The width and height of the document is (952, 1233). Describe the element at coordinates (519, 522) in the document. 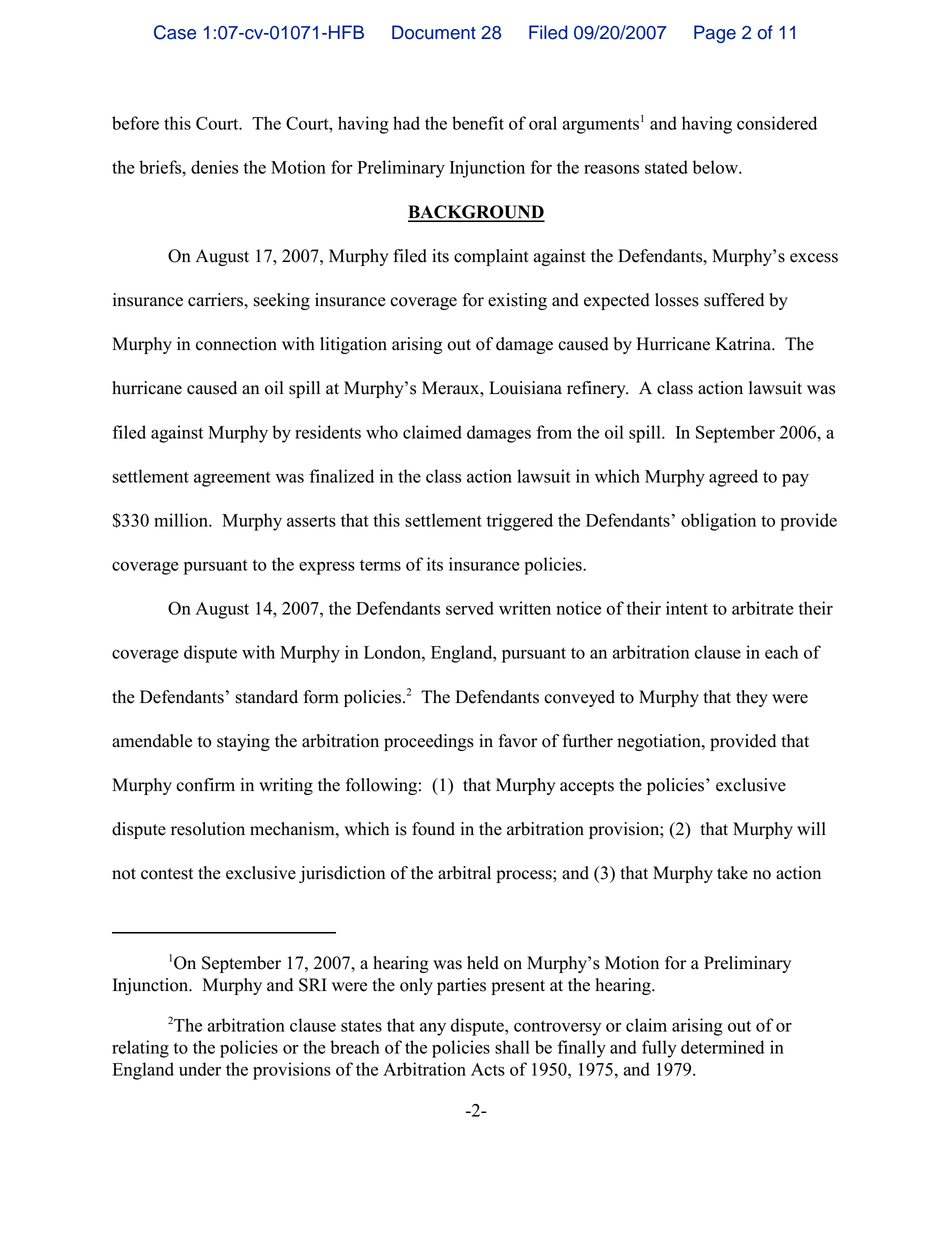

I see `triggered` at that location.
